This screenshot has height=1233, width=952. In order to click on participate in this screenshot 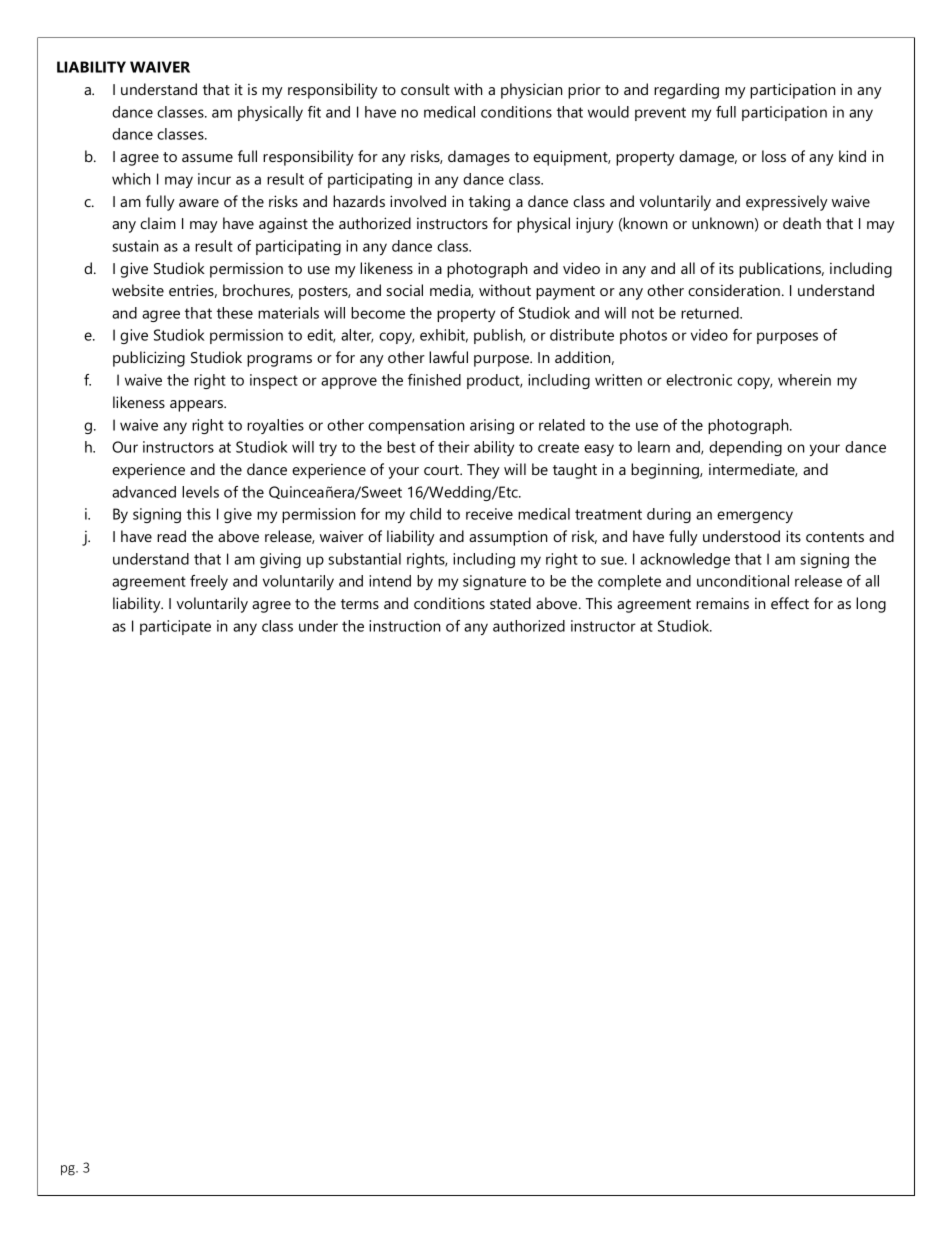, I will do `click(175, 627)`.
